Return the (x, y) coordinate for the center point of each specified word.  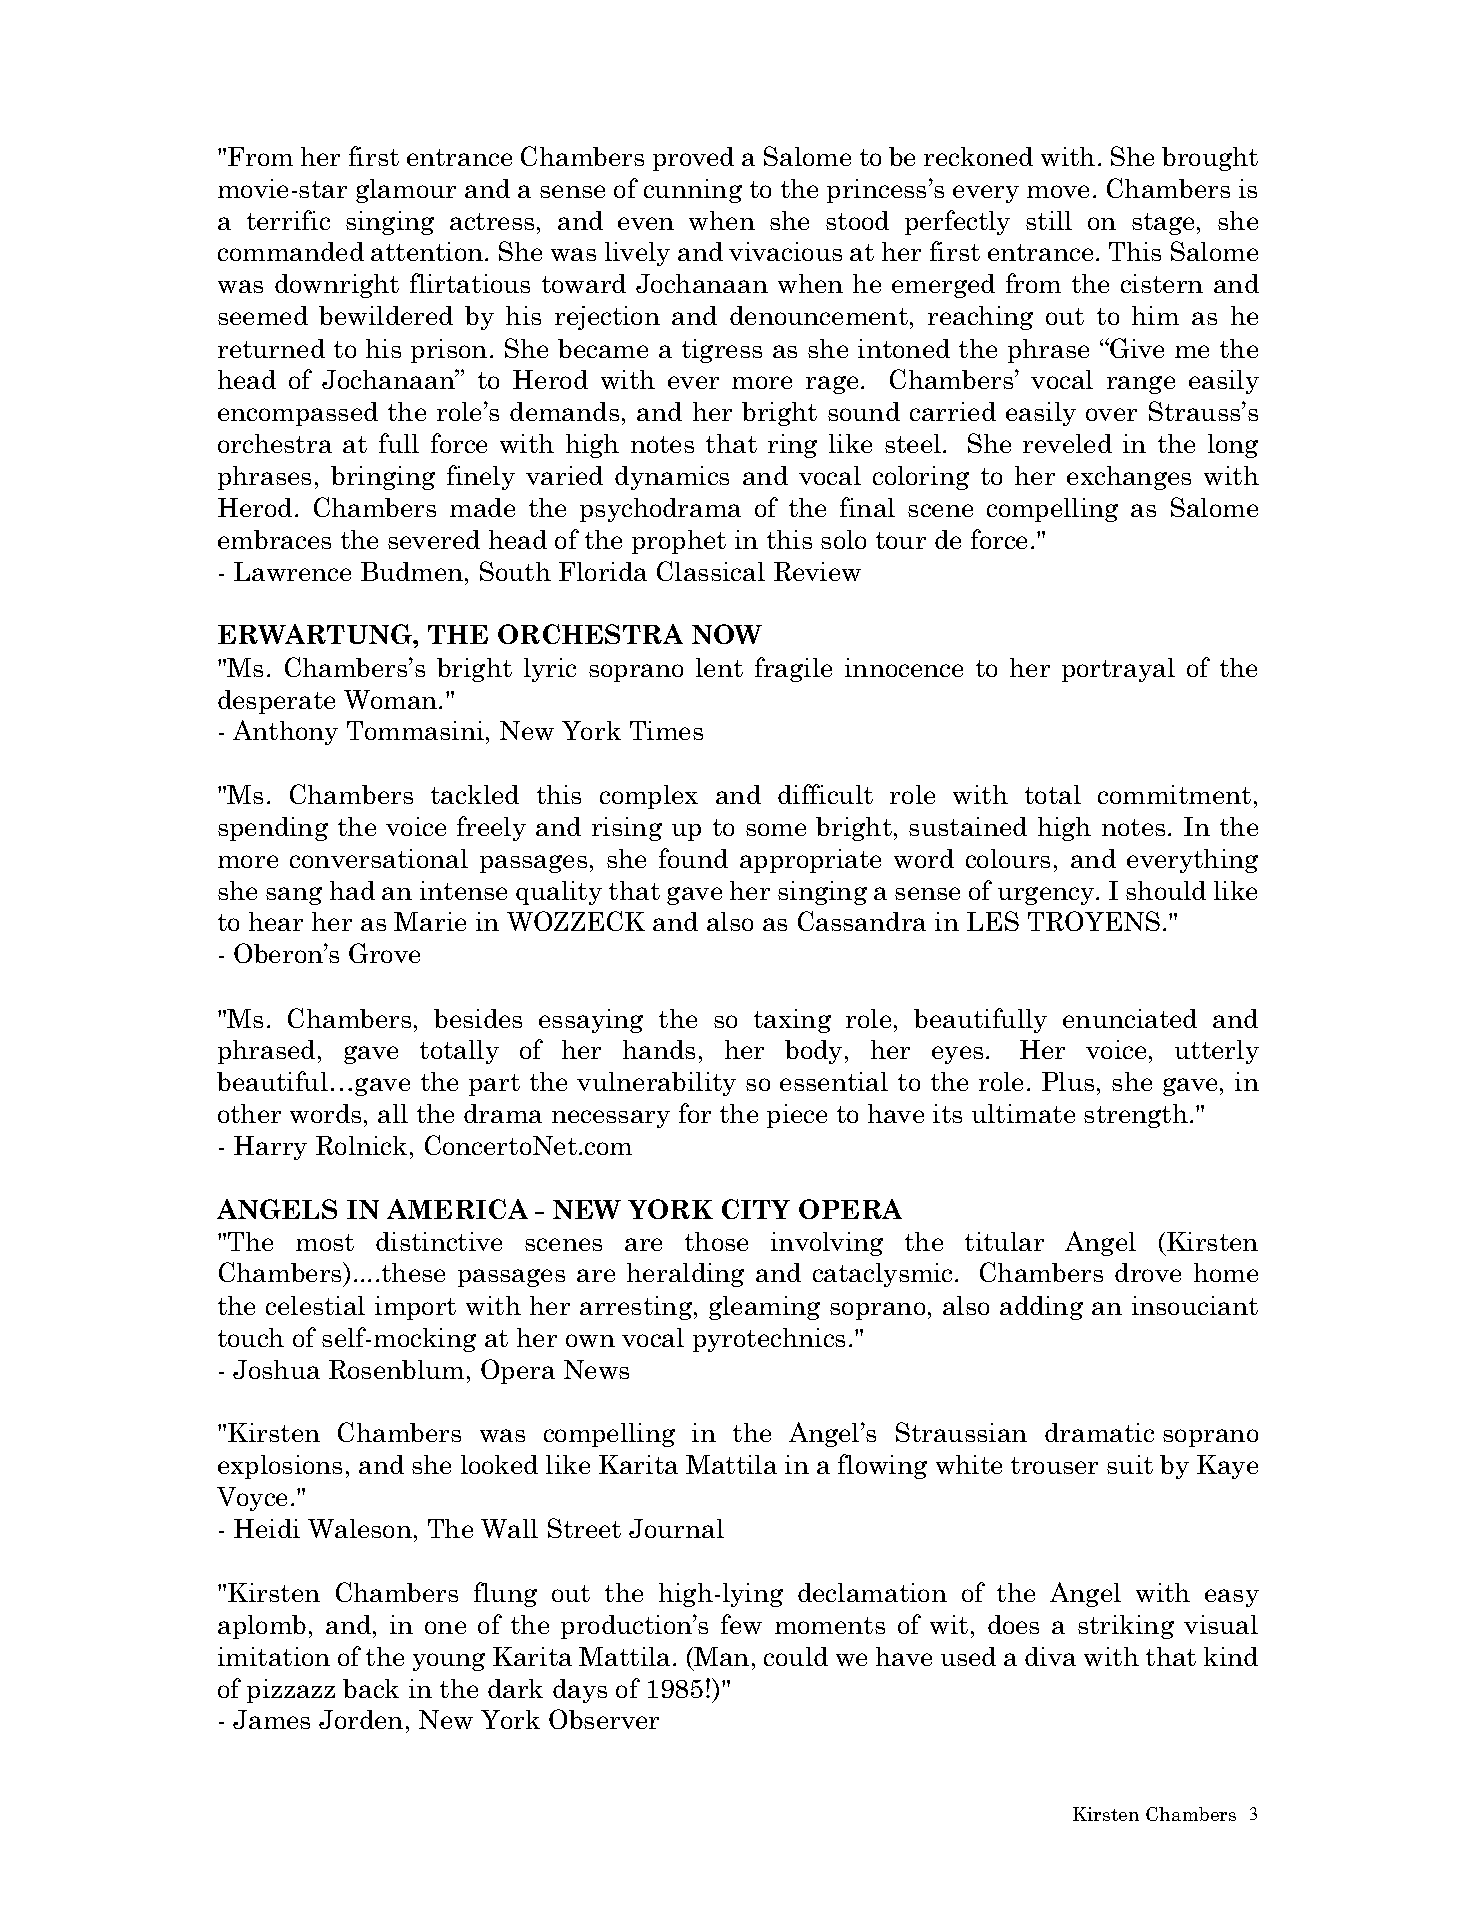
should (1166, 890)
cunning (693, 191)
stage (1165, 224)
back (371, 1688)
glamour (406, 191)
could (796, 1656)
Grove (384, 953)
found (693, 858)
